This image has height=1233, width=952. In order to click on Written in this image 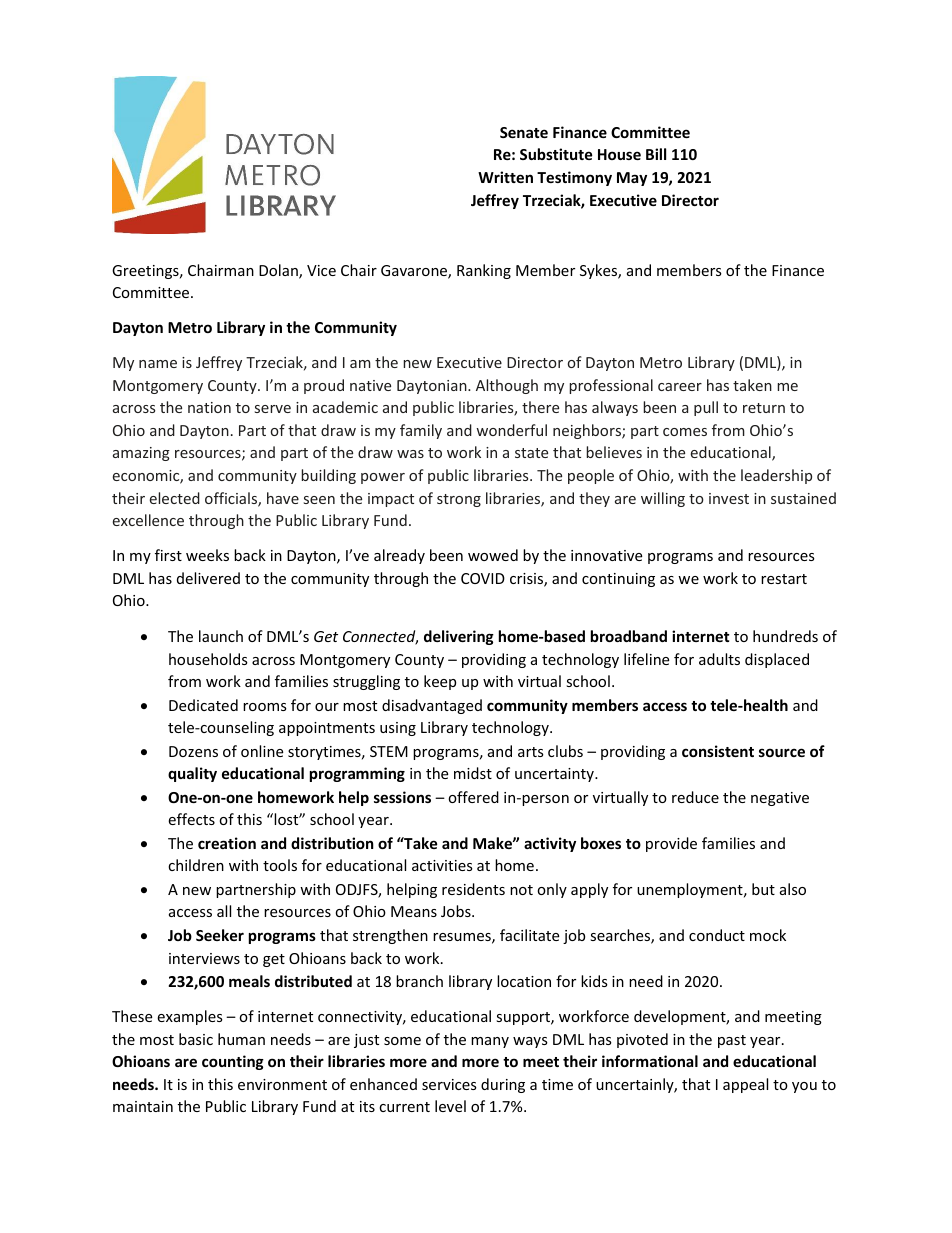, I will do `click(505, 177)`.
